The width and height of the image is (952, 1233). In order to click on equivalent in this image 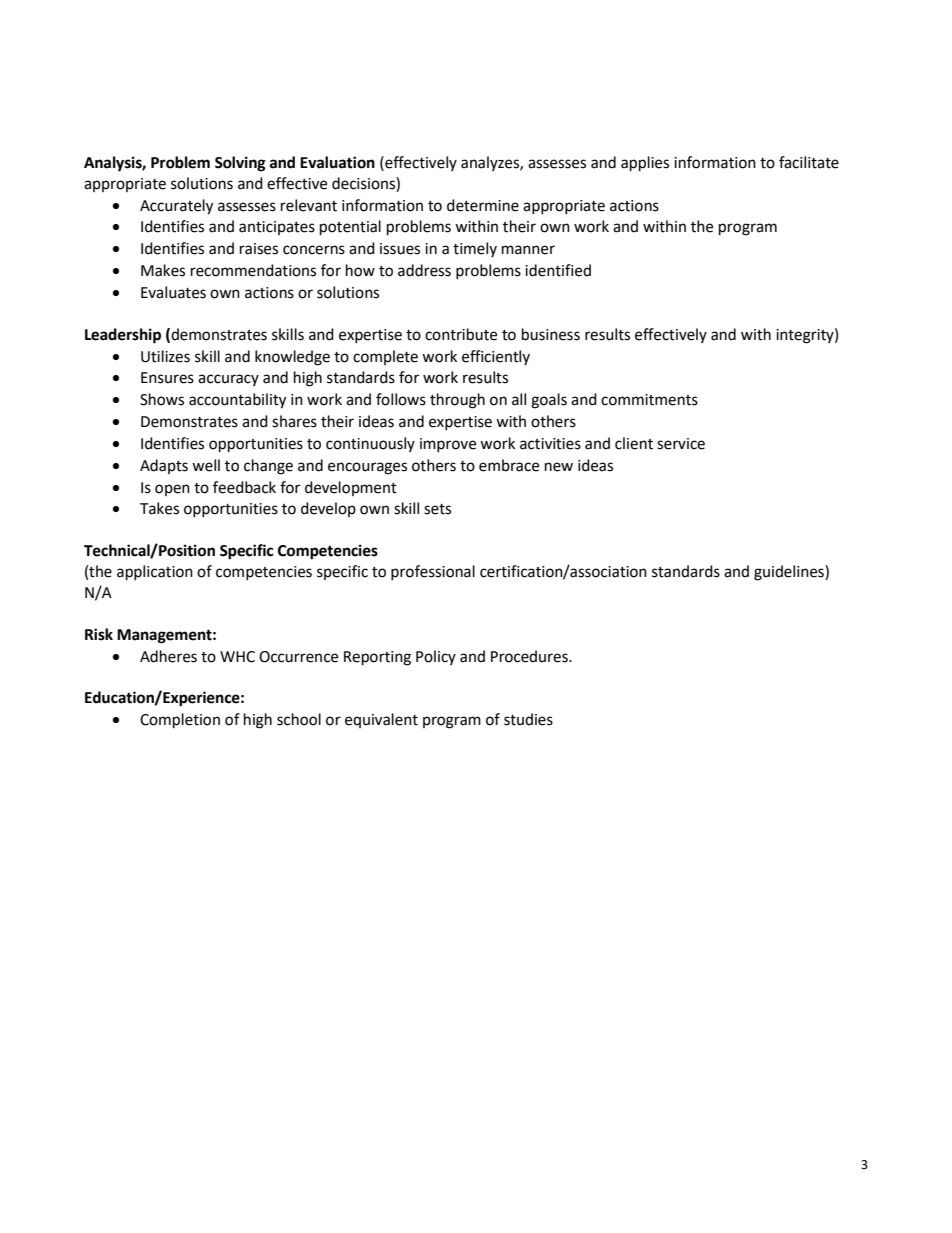, I will do `click(381, 720)`.
